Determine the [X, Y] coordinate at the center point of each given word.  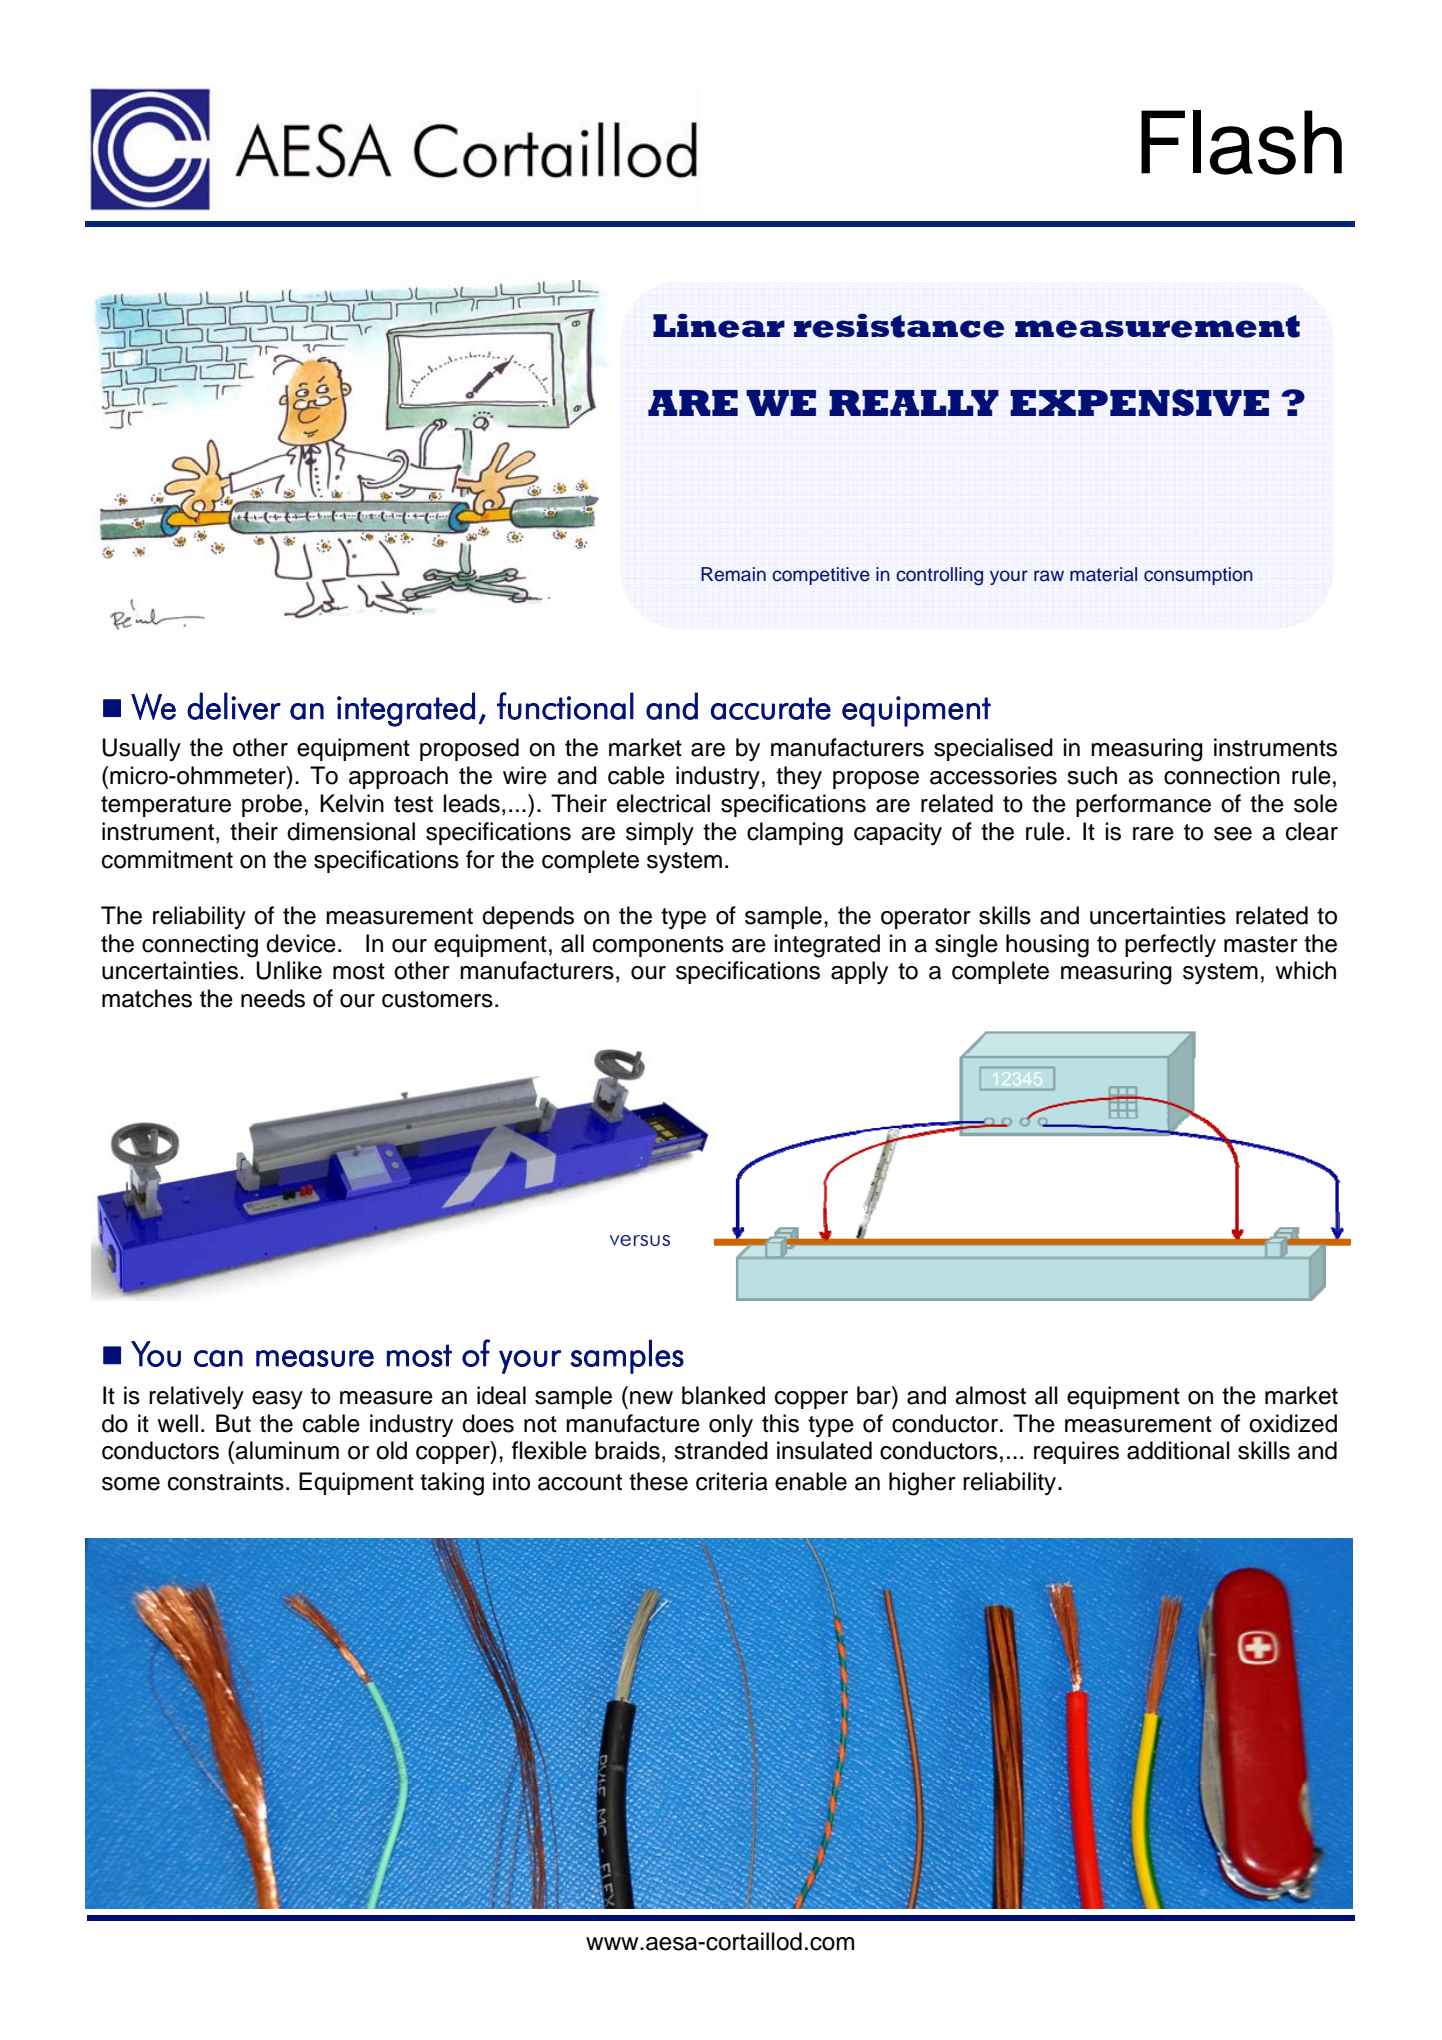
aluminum [287, 1450]
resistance [899, 325]
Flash [1241, 142]
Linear [719, 325]
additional [1178, 1450]
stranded [721, 1450]
